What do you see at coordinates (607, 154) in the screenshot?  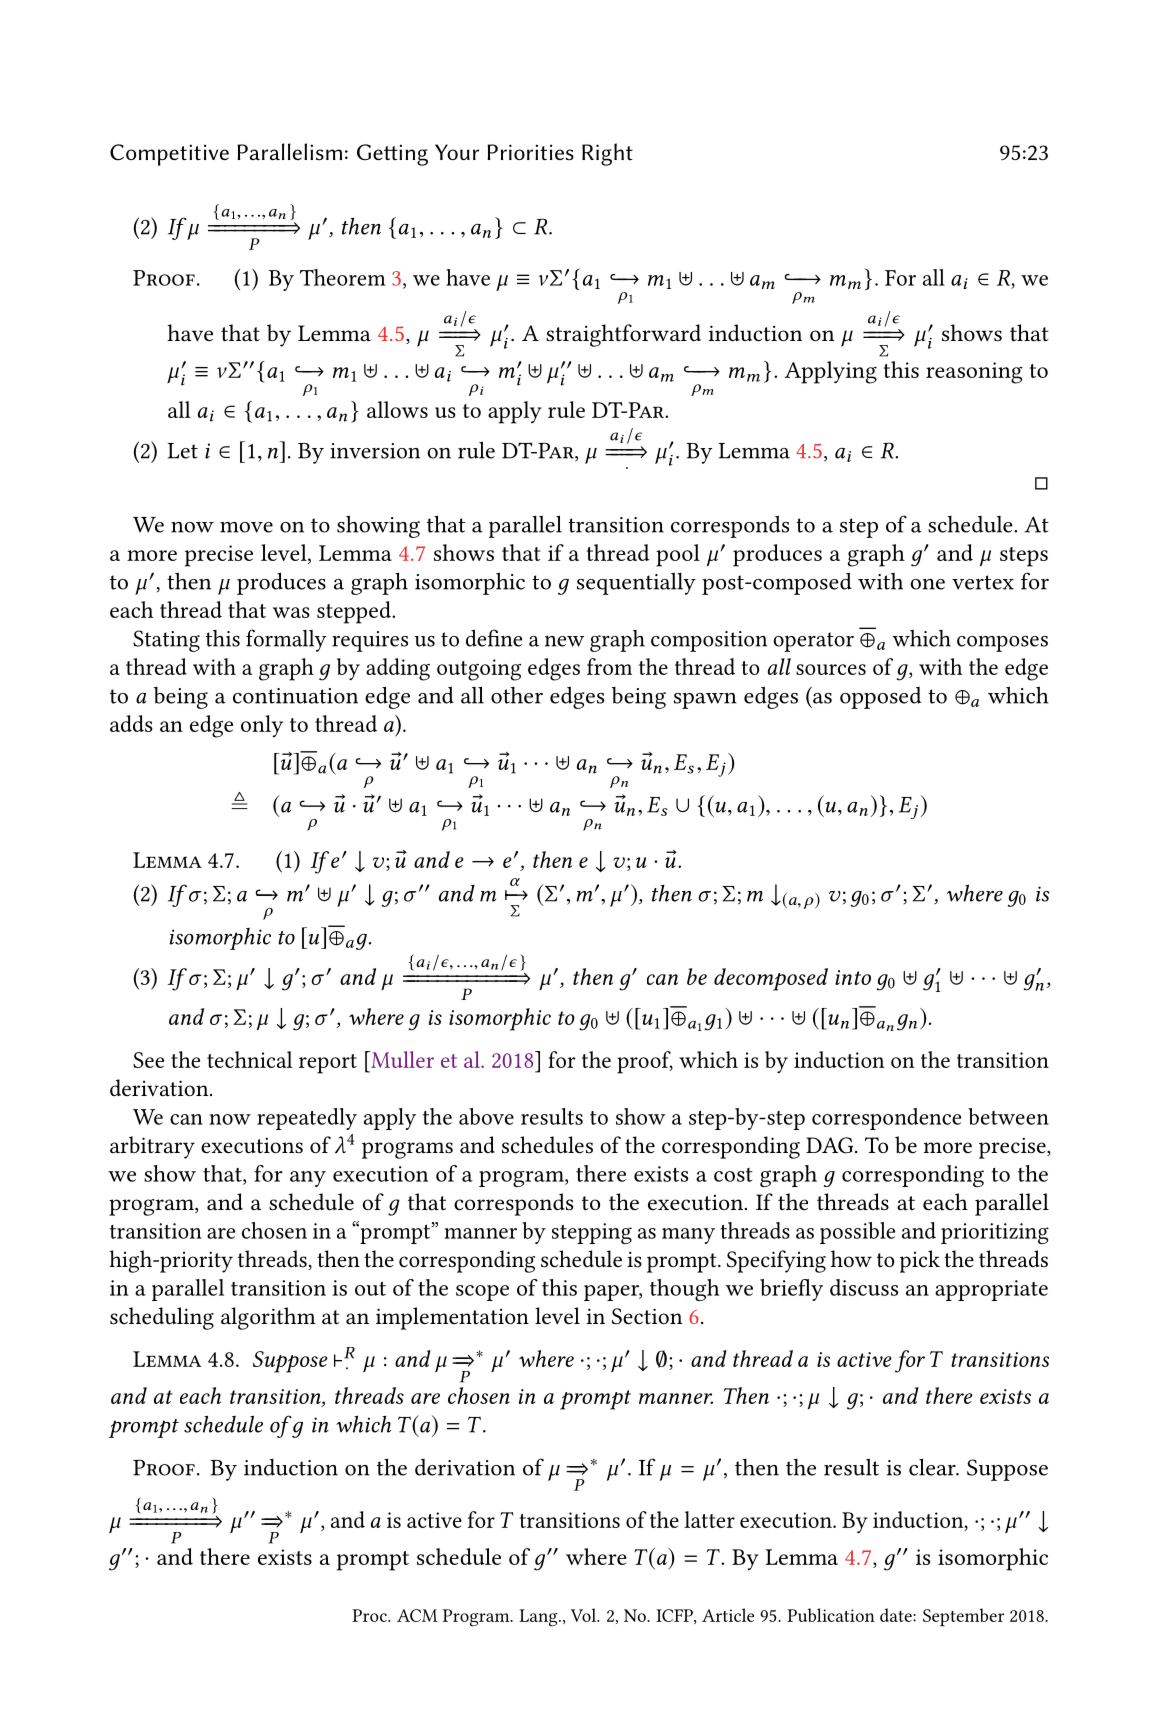 I see `Right` at bounding box center [607, 154].
